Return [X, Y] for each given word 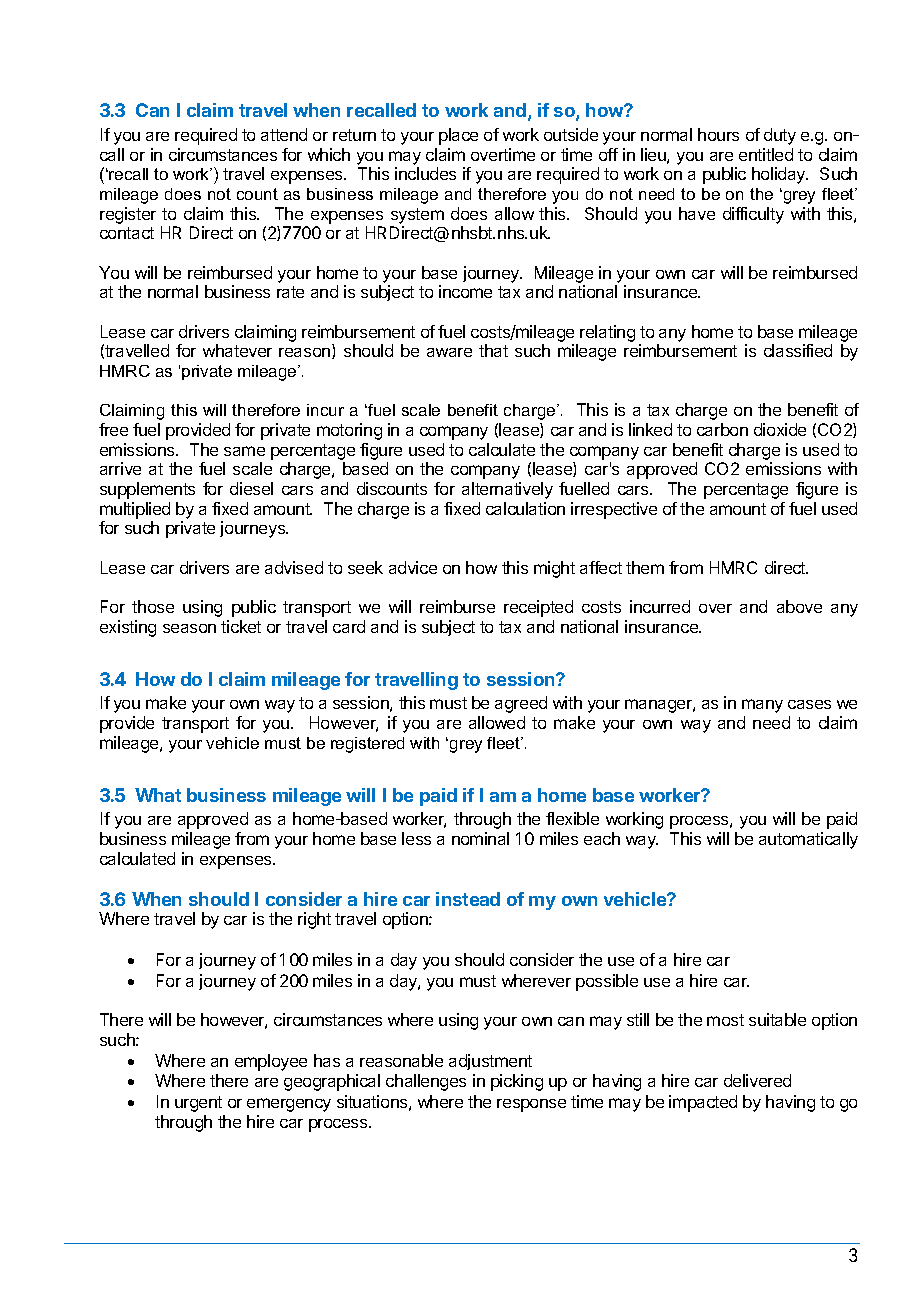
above [799, 606]
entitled [766, 154]
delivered [757, 1080]
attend [284, 134]
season [189, 628]
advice [413, 567]
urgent [198, 1104]
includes [425, 173]
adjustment [490, 1062]
